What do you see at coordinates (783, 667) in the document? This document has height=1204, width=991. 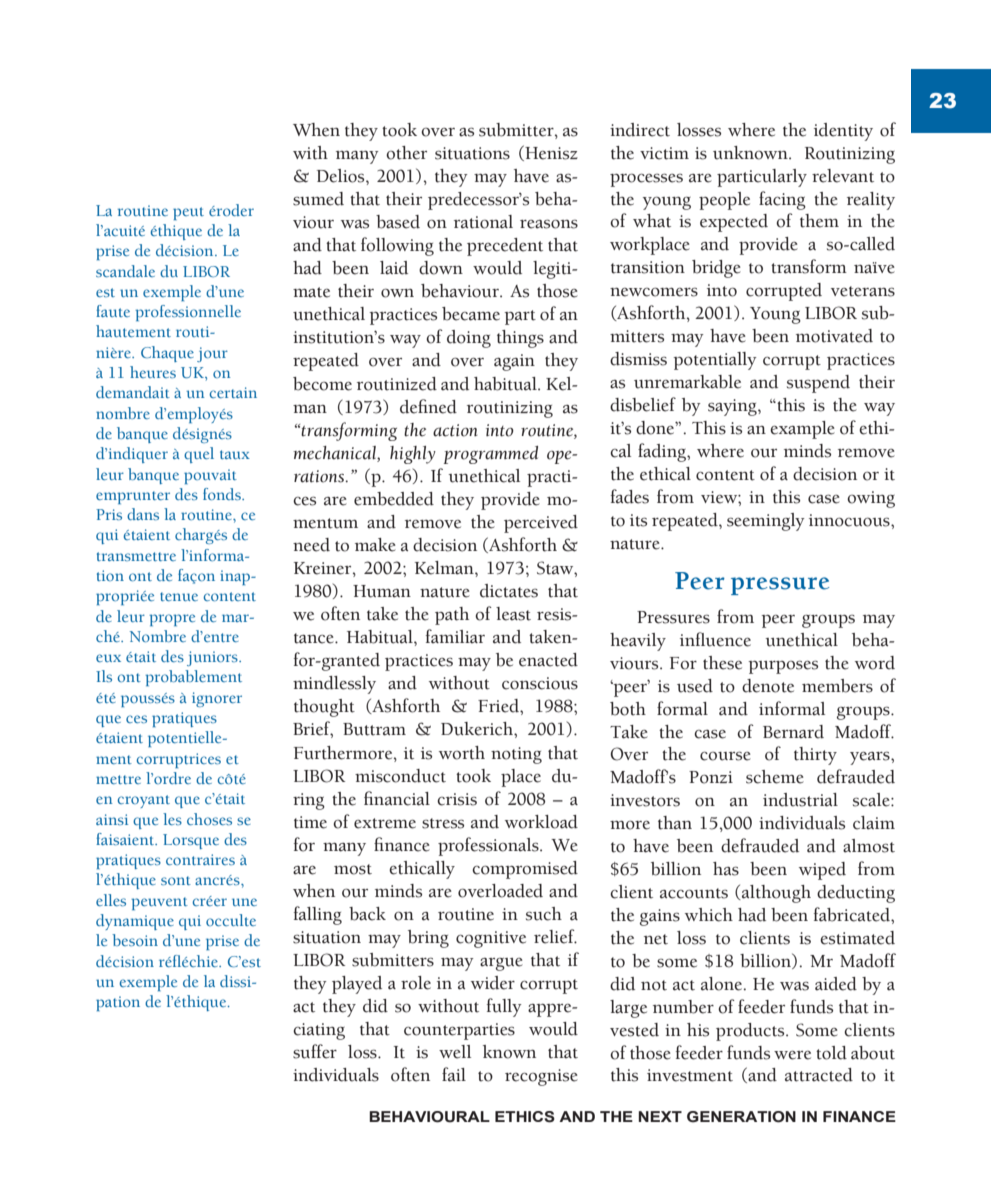 I see `purposes` at bounding box center [783, 667].
